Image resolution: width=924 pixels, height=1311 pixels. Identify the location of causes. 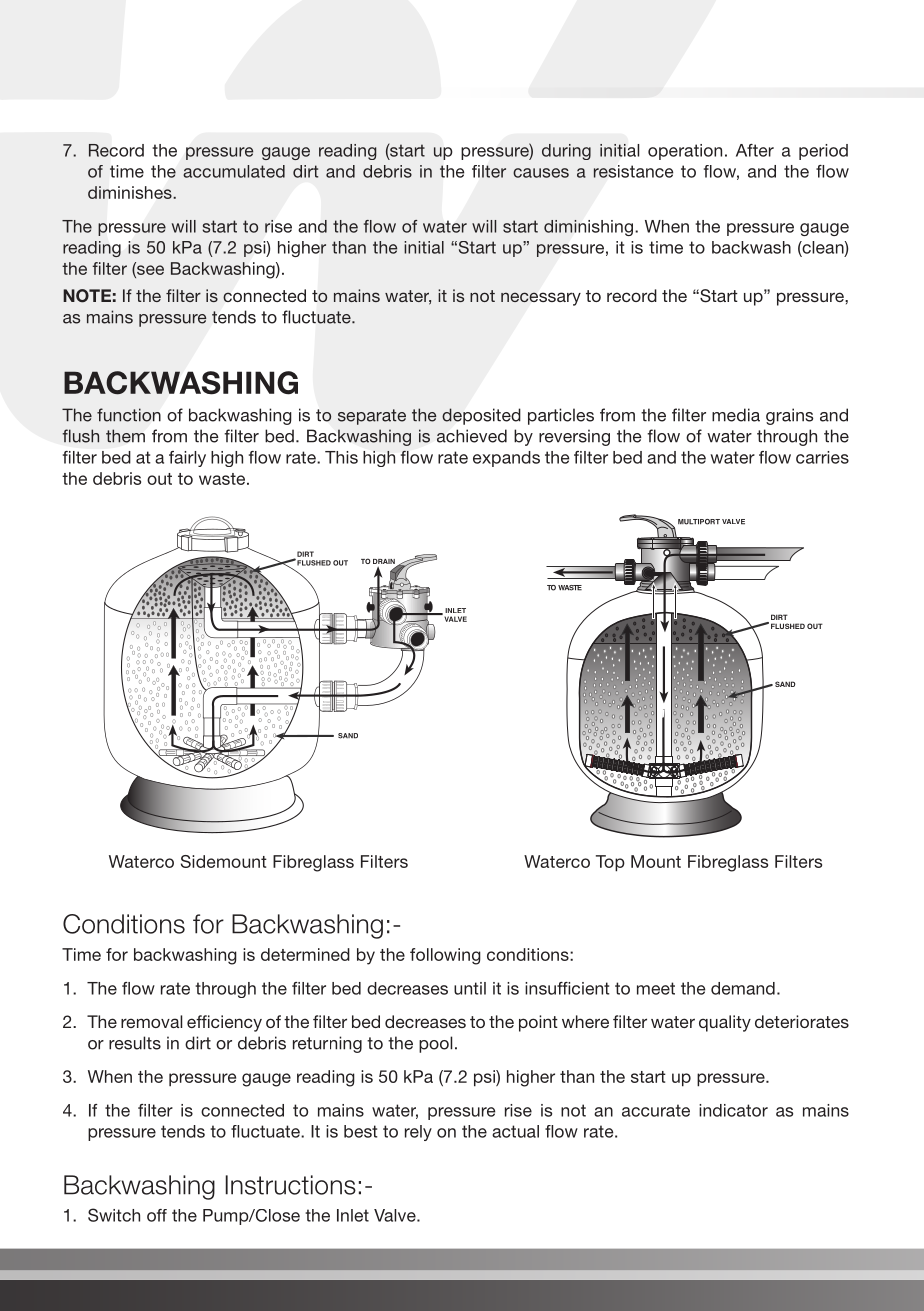
(541, 173).
